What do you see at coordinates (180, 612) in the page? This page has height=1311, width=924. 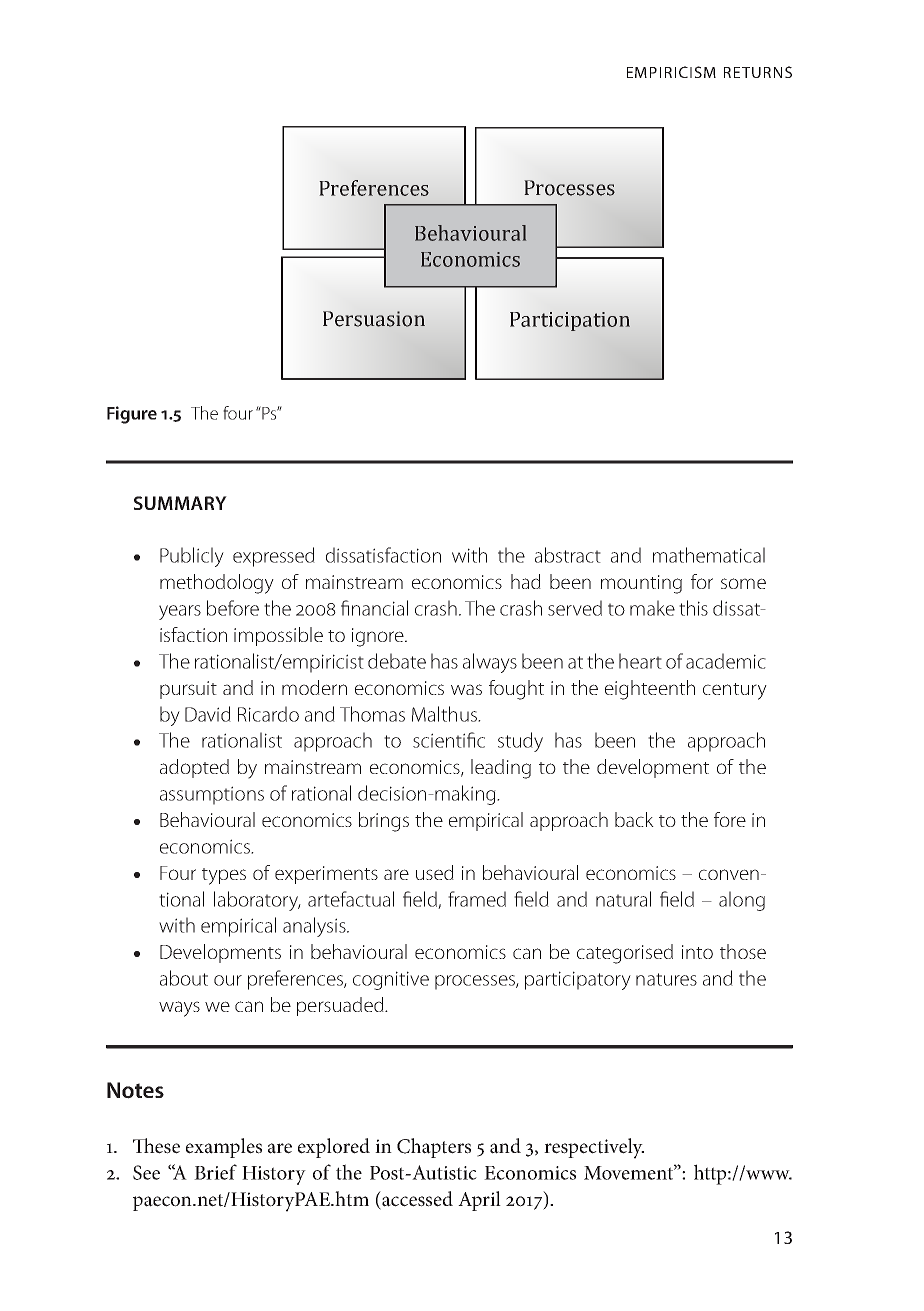 I see `years` at bounding box center [180, 612].
